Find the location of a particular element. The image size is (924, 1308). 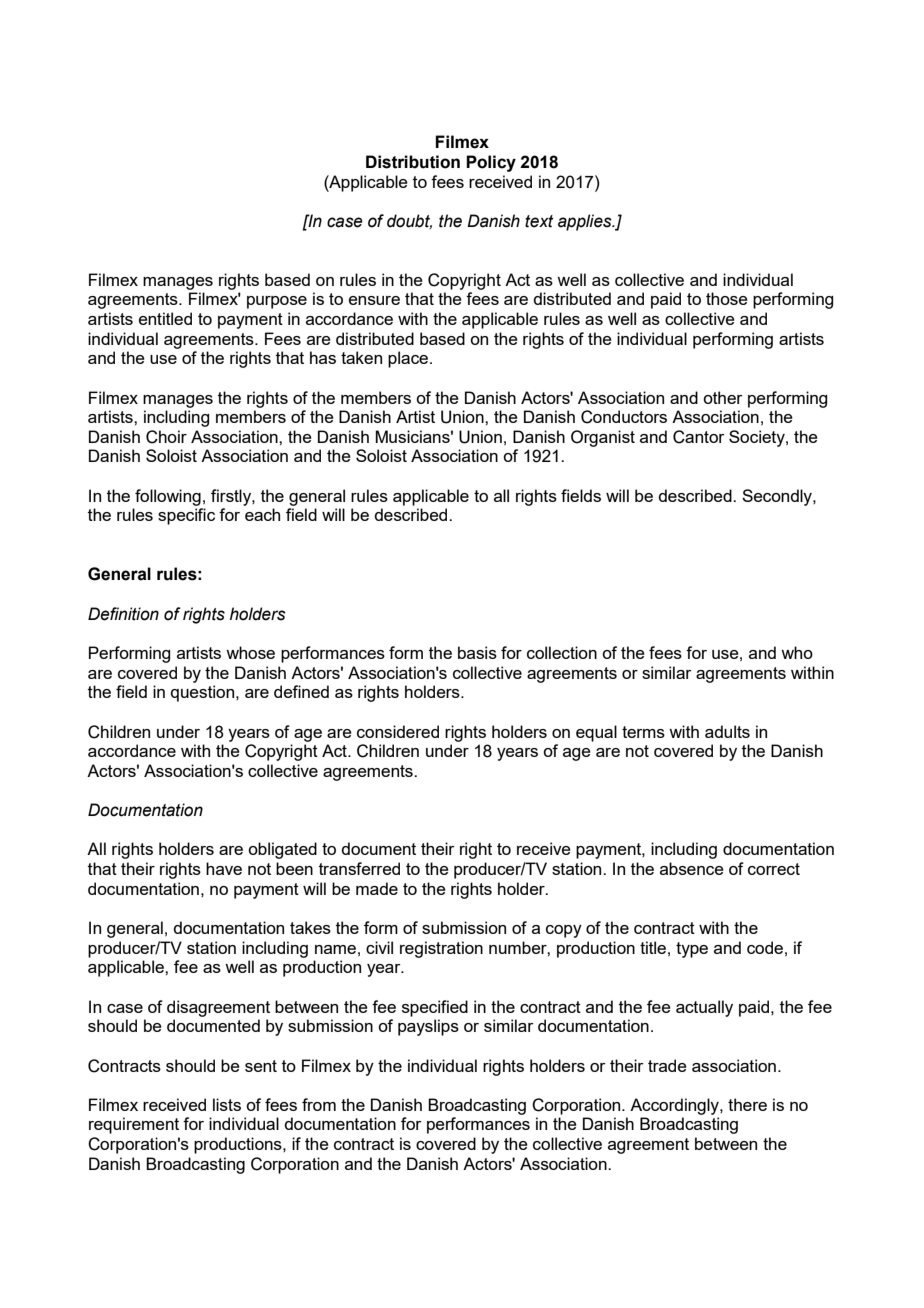

adults is located at coordinates (727, 731).
